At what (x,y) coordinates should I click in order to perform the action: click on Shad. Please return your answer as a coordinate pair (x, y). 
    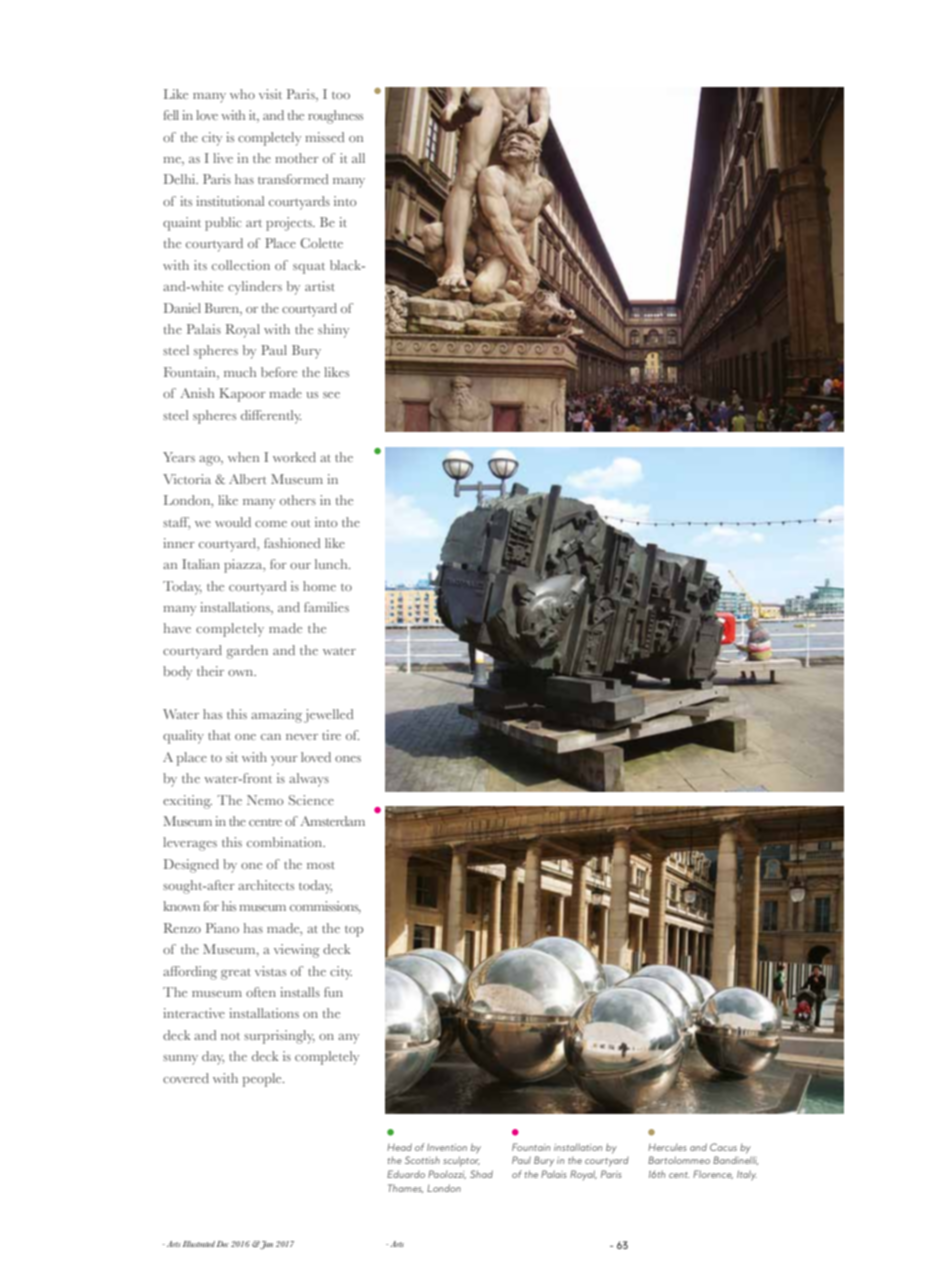
    Looking at the image, I should click on (481, 1174).
